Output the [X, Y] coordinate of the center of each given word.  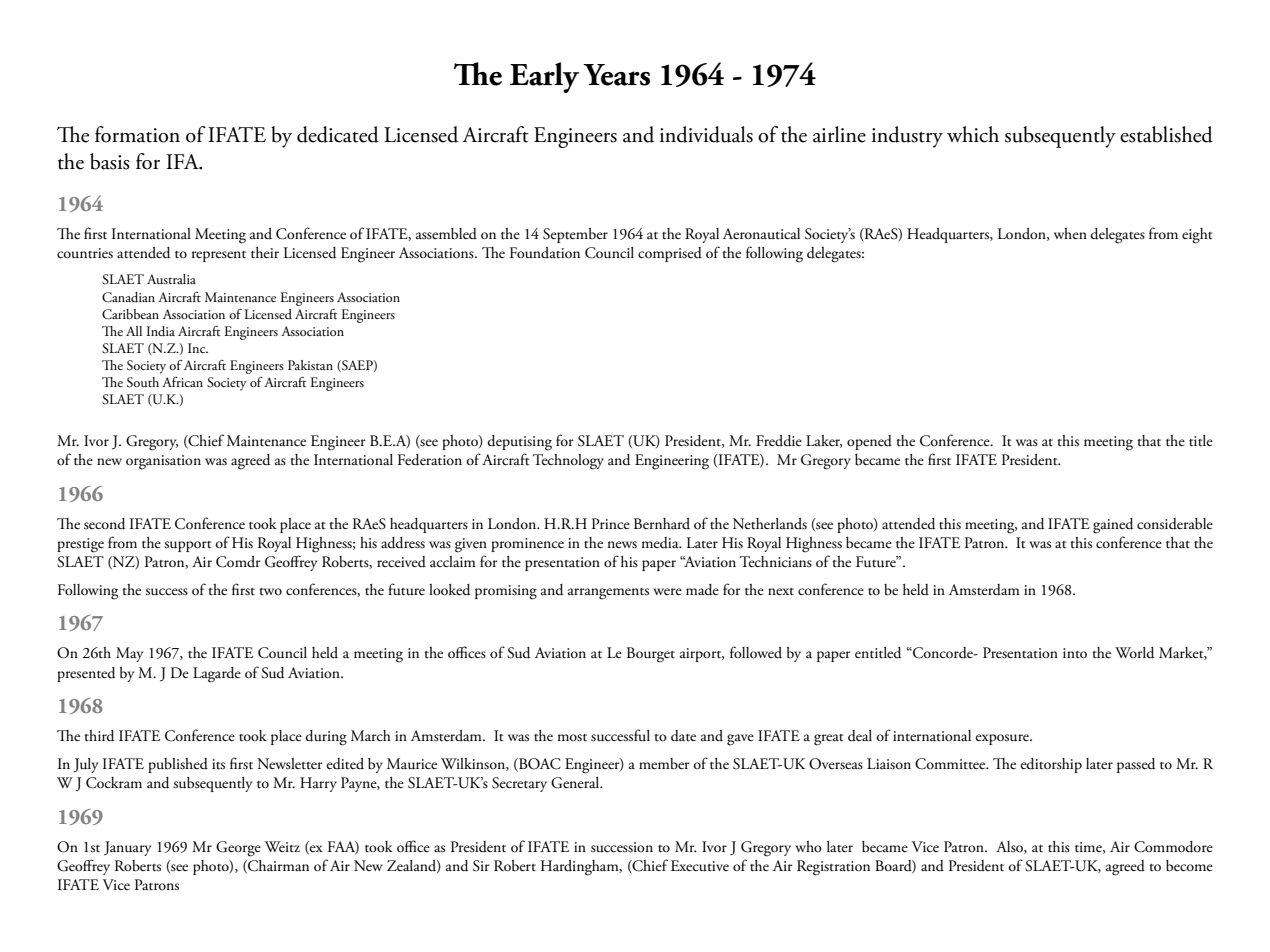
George [238, 849]
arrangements [608, 594]
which [973, 134]
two [270, 591]
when [1070, 233]
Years [616, 75]
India [161, 331]
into [1075, 653]
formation [137, 134]
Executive [700, 866]
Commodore [1173, 847]
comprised [670, 254]
